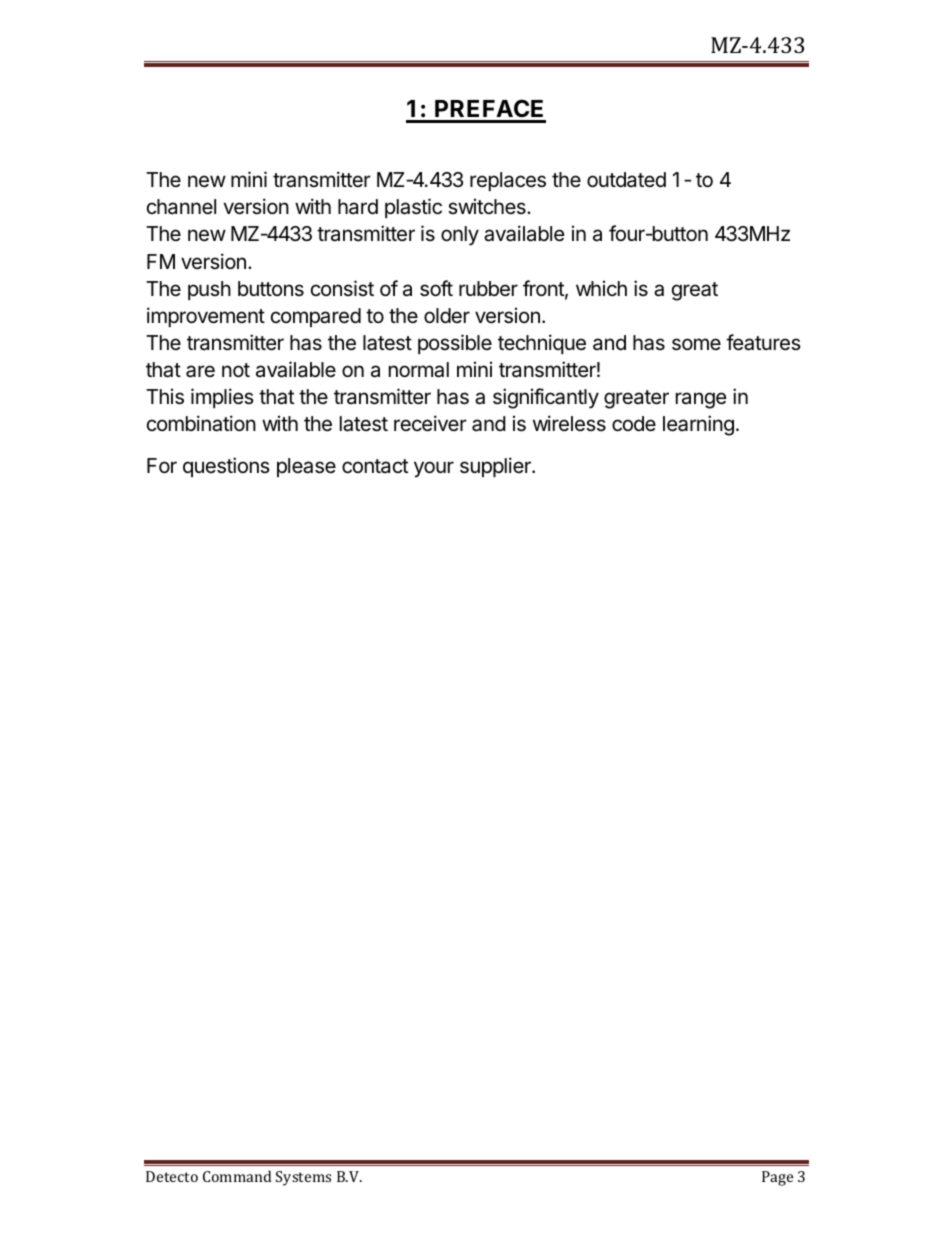 This image has height=1233, width=952. Describe the element at coordinates (488, 206) in the image. I see `switches` at that location.
